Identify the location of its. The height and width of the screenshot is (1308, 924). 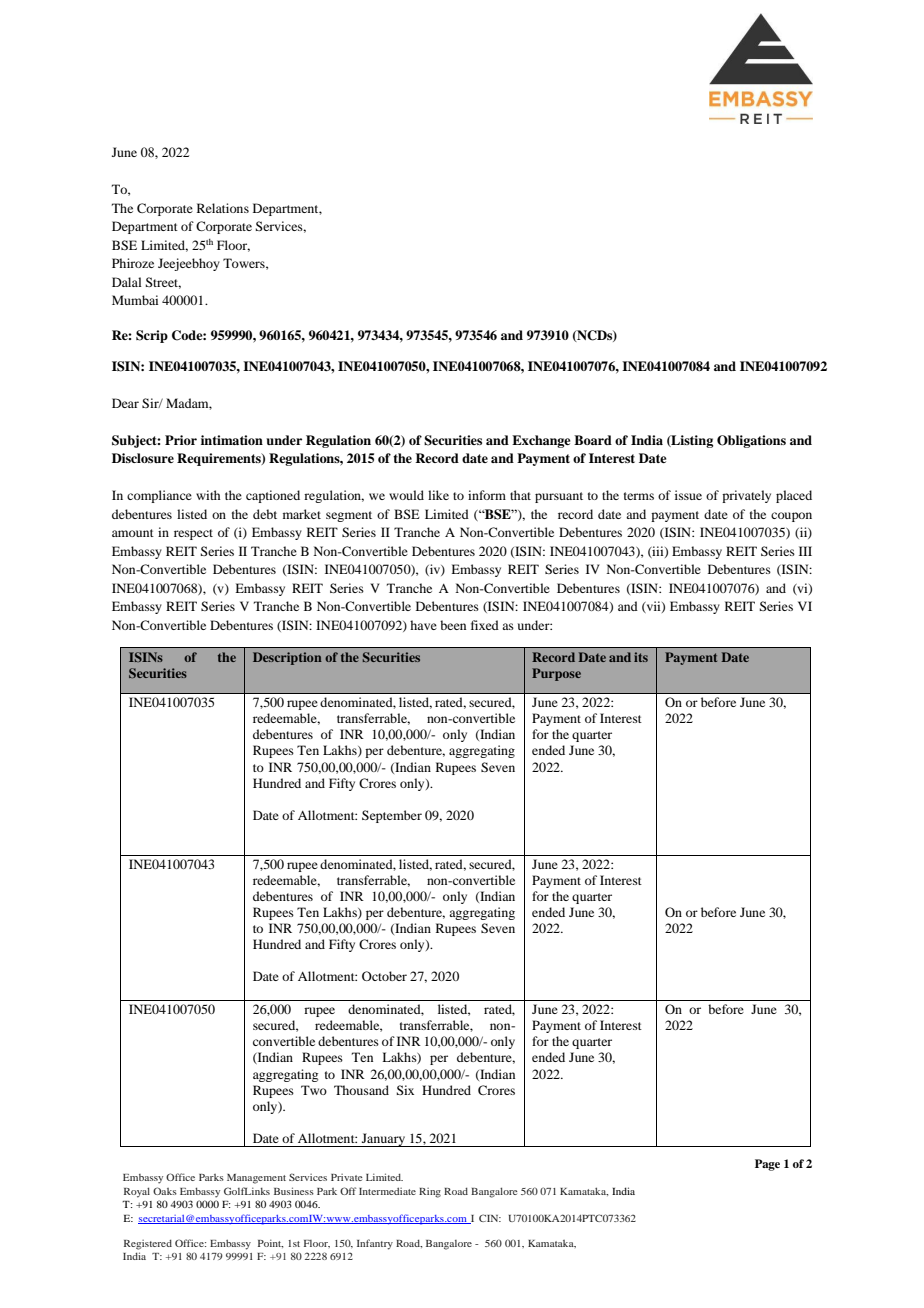
(641, 657).
